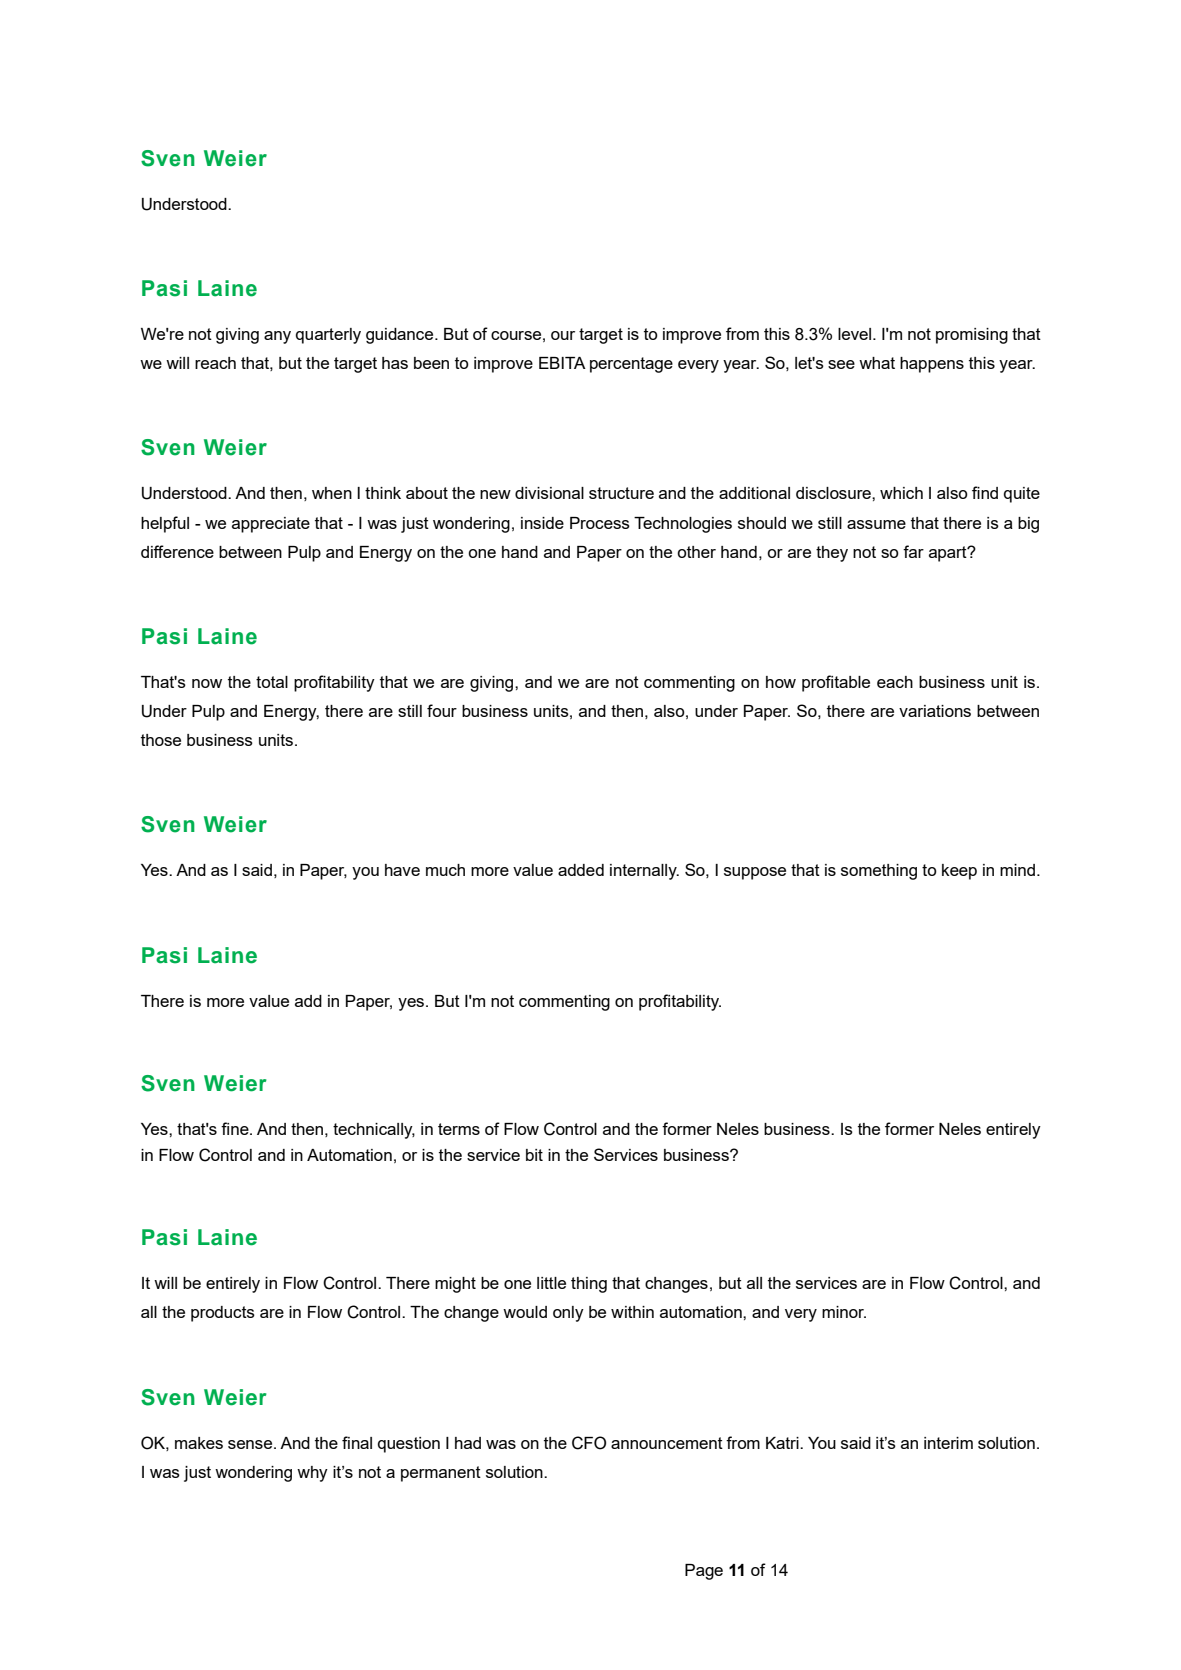  What do you see at coordinates (277, 337) in the screenshot?
I see `any` at bounding box center [277, 337].
